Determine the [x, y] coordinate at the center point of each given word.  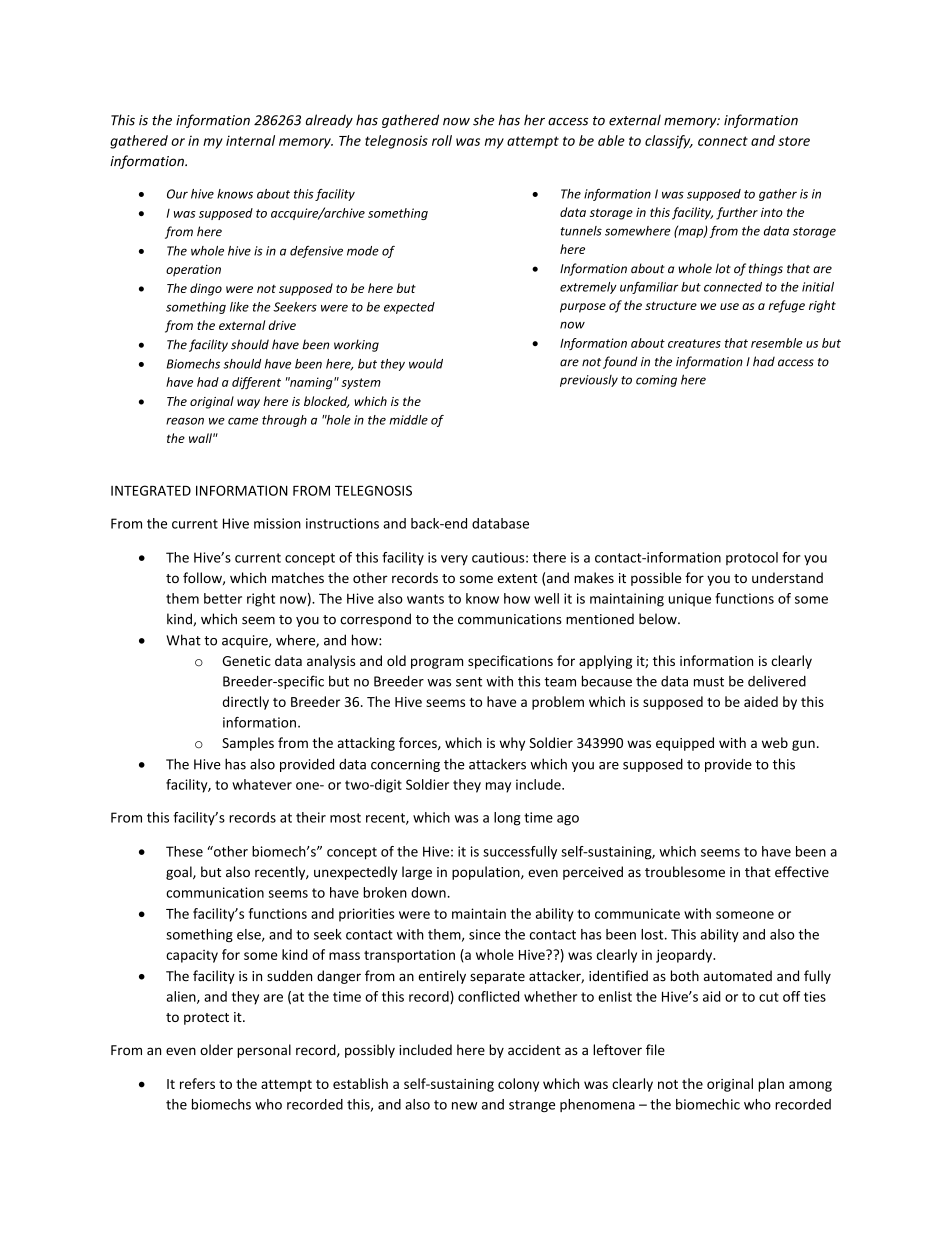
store [794, 141]
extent [517, 578]
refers [197, 1083]
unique [690, 600]
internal [250, 140]
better [223, 598]
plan [771, 1085]
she [483, 120]
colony [518, 1085]
